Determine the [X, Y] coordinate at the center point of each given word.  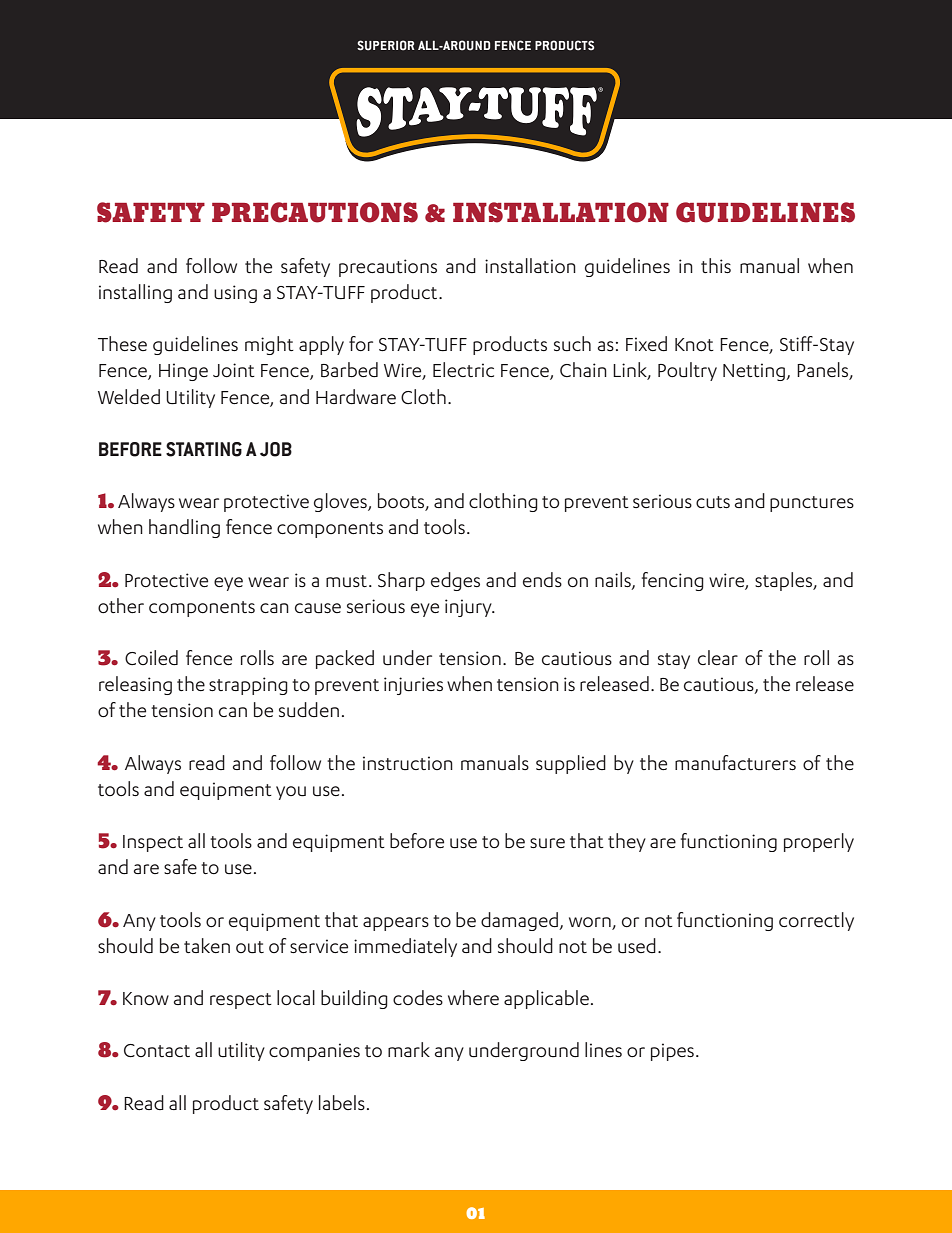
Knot [694, 345]
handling [184, 528]
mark [409, 1049]
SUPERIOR [386, 45]
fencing [673, 581]
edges [455, 581]
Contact [157, 1050]
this [716, 265]
